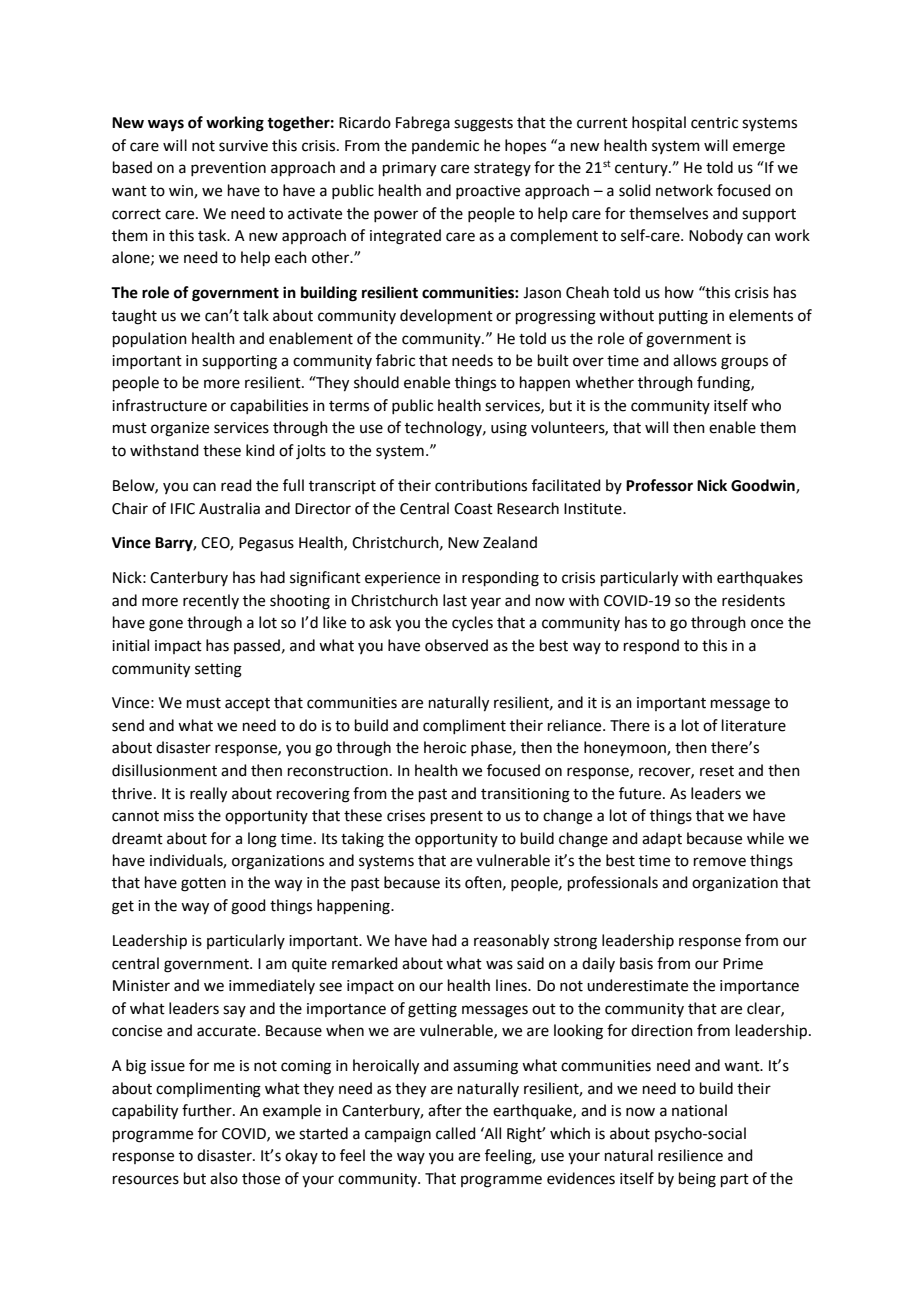  I want to click on called, so click(456, 1133).
